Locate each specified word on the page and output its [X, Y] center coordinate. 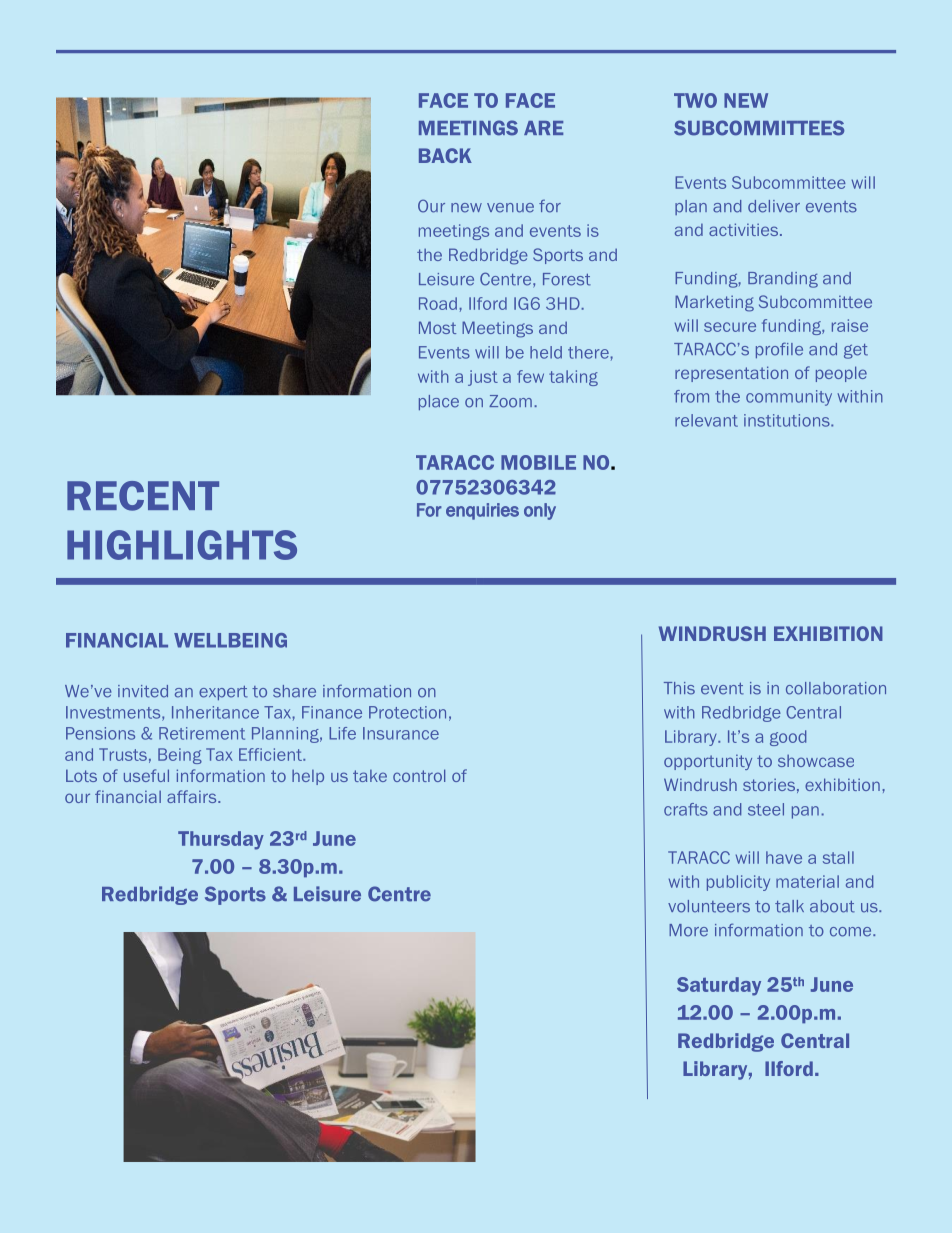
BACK [445, 155]
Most [437, 327]
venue [510, 208]
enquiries [482, 511]
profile [779, 350]
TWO [695, 100]
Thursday [221, 840]
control [419, 775]
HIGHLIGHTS [182, 545]
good [788, 738]
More [688, 930]
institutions [788, 420]
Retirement [202, 733]
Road [438, 303]
